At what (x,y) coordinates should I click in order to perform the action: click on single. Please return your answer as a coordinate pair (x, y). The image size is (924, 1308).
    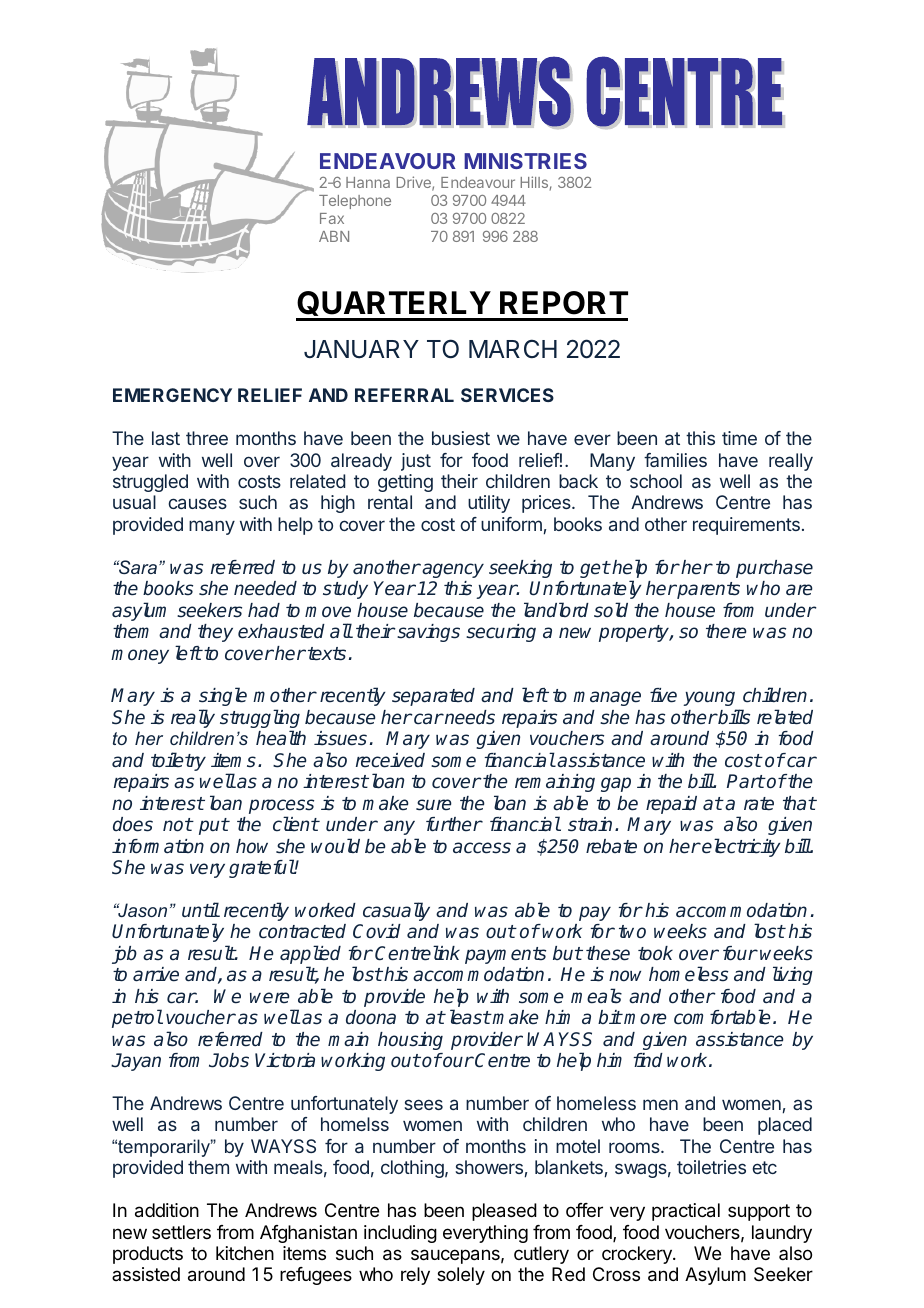
    Looking at the image, I should click on (223, 698).
